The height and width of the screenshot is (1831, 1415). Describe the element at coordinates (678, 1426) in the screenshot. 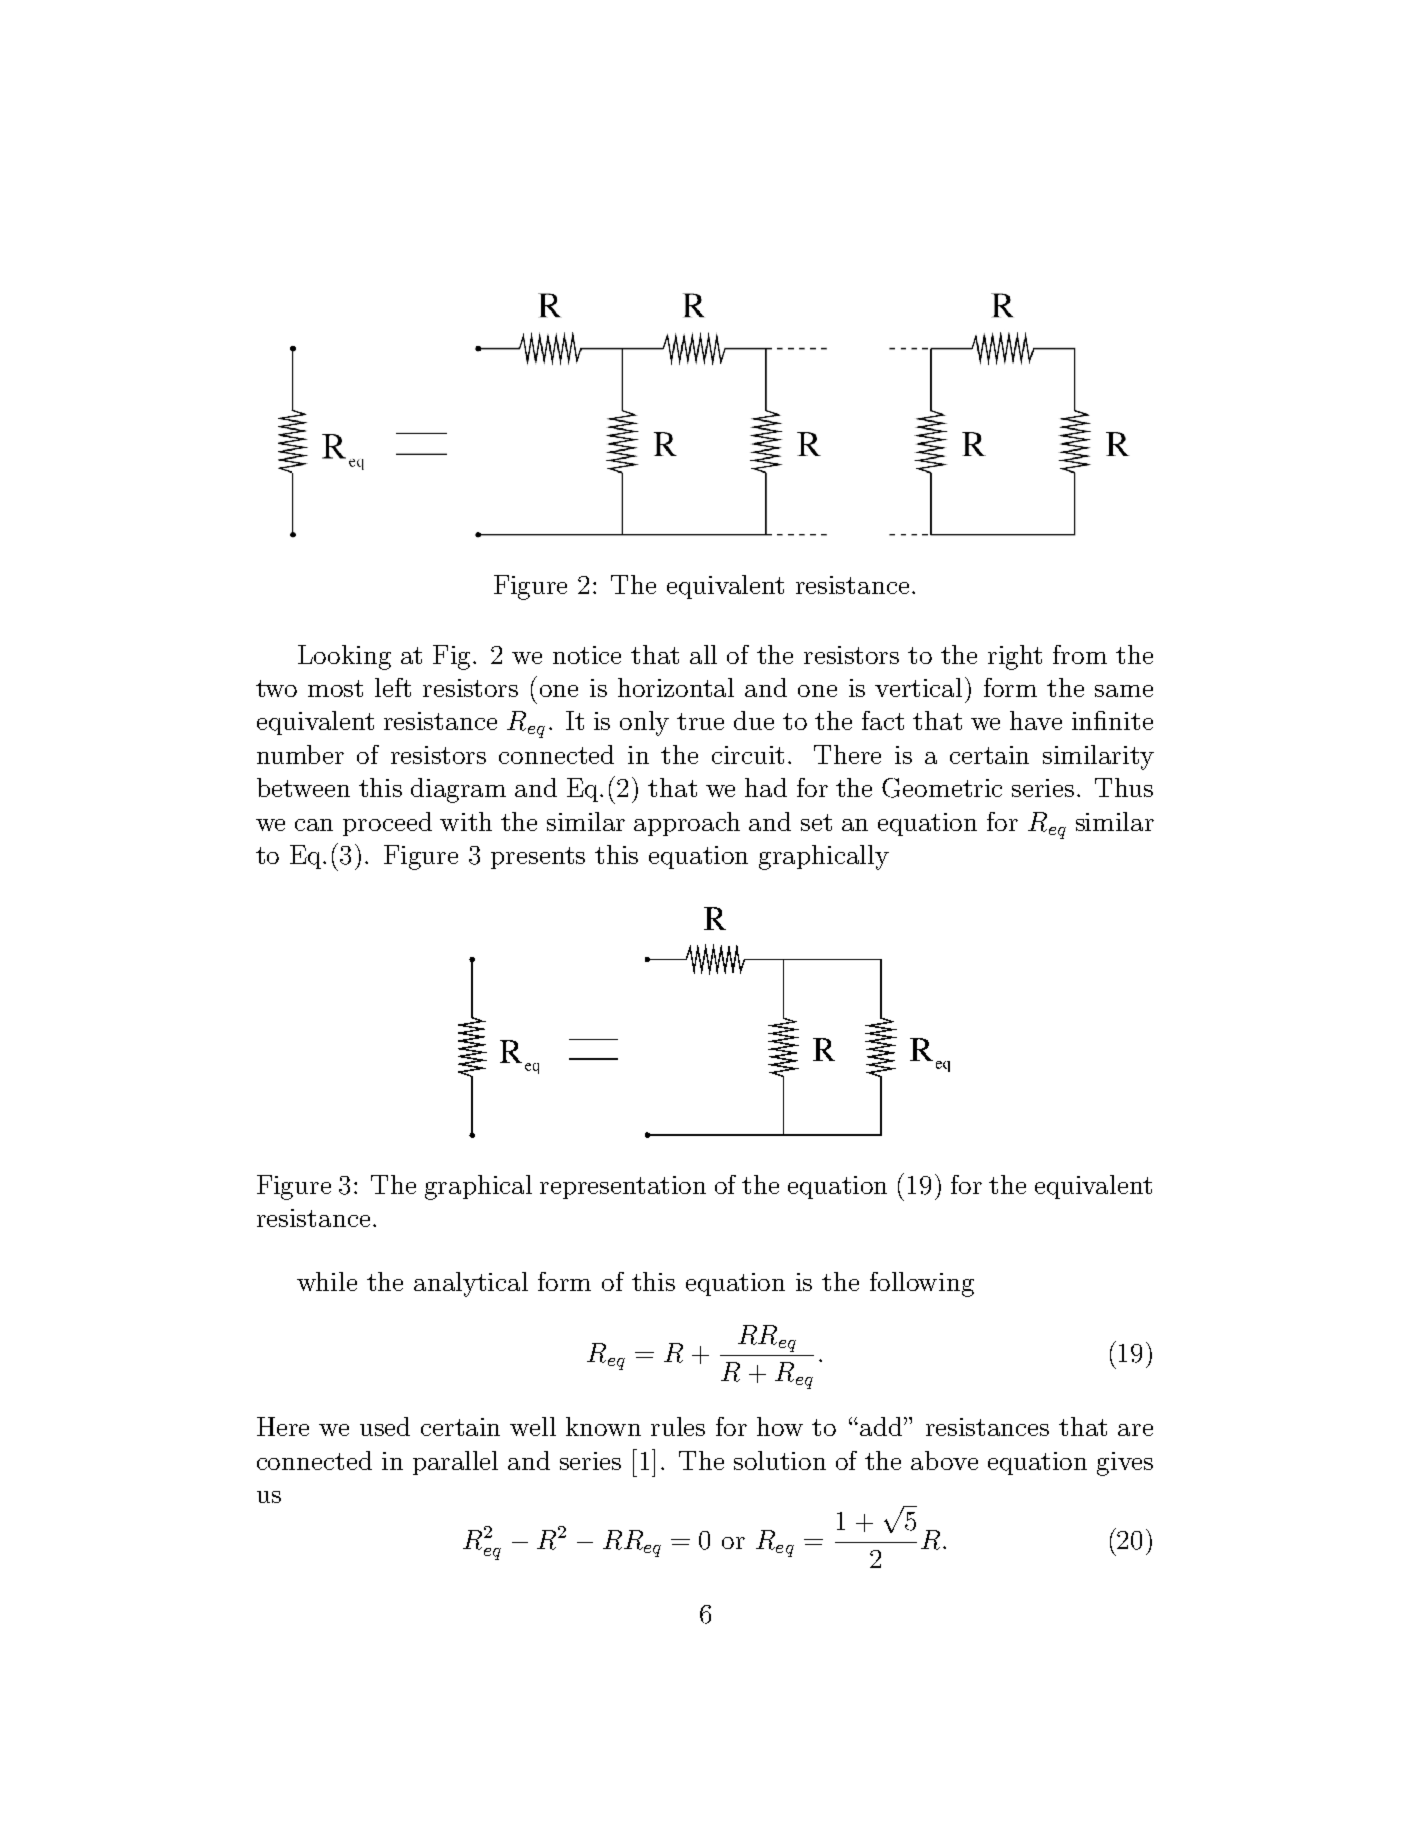

I see `rules` at that location.
